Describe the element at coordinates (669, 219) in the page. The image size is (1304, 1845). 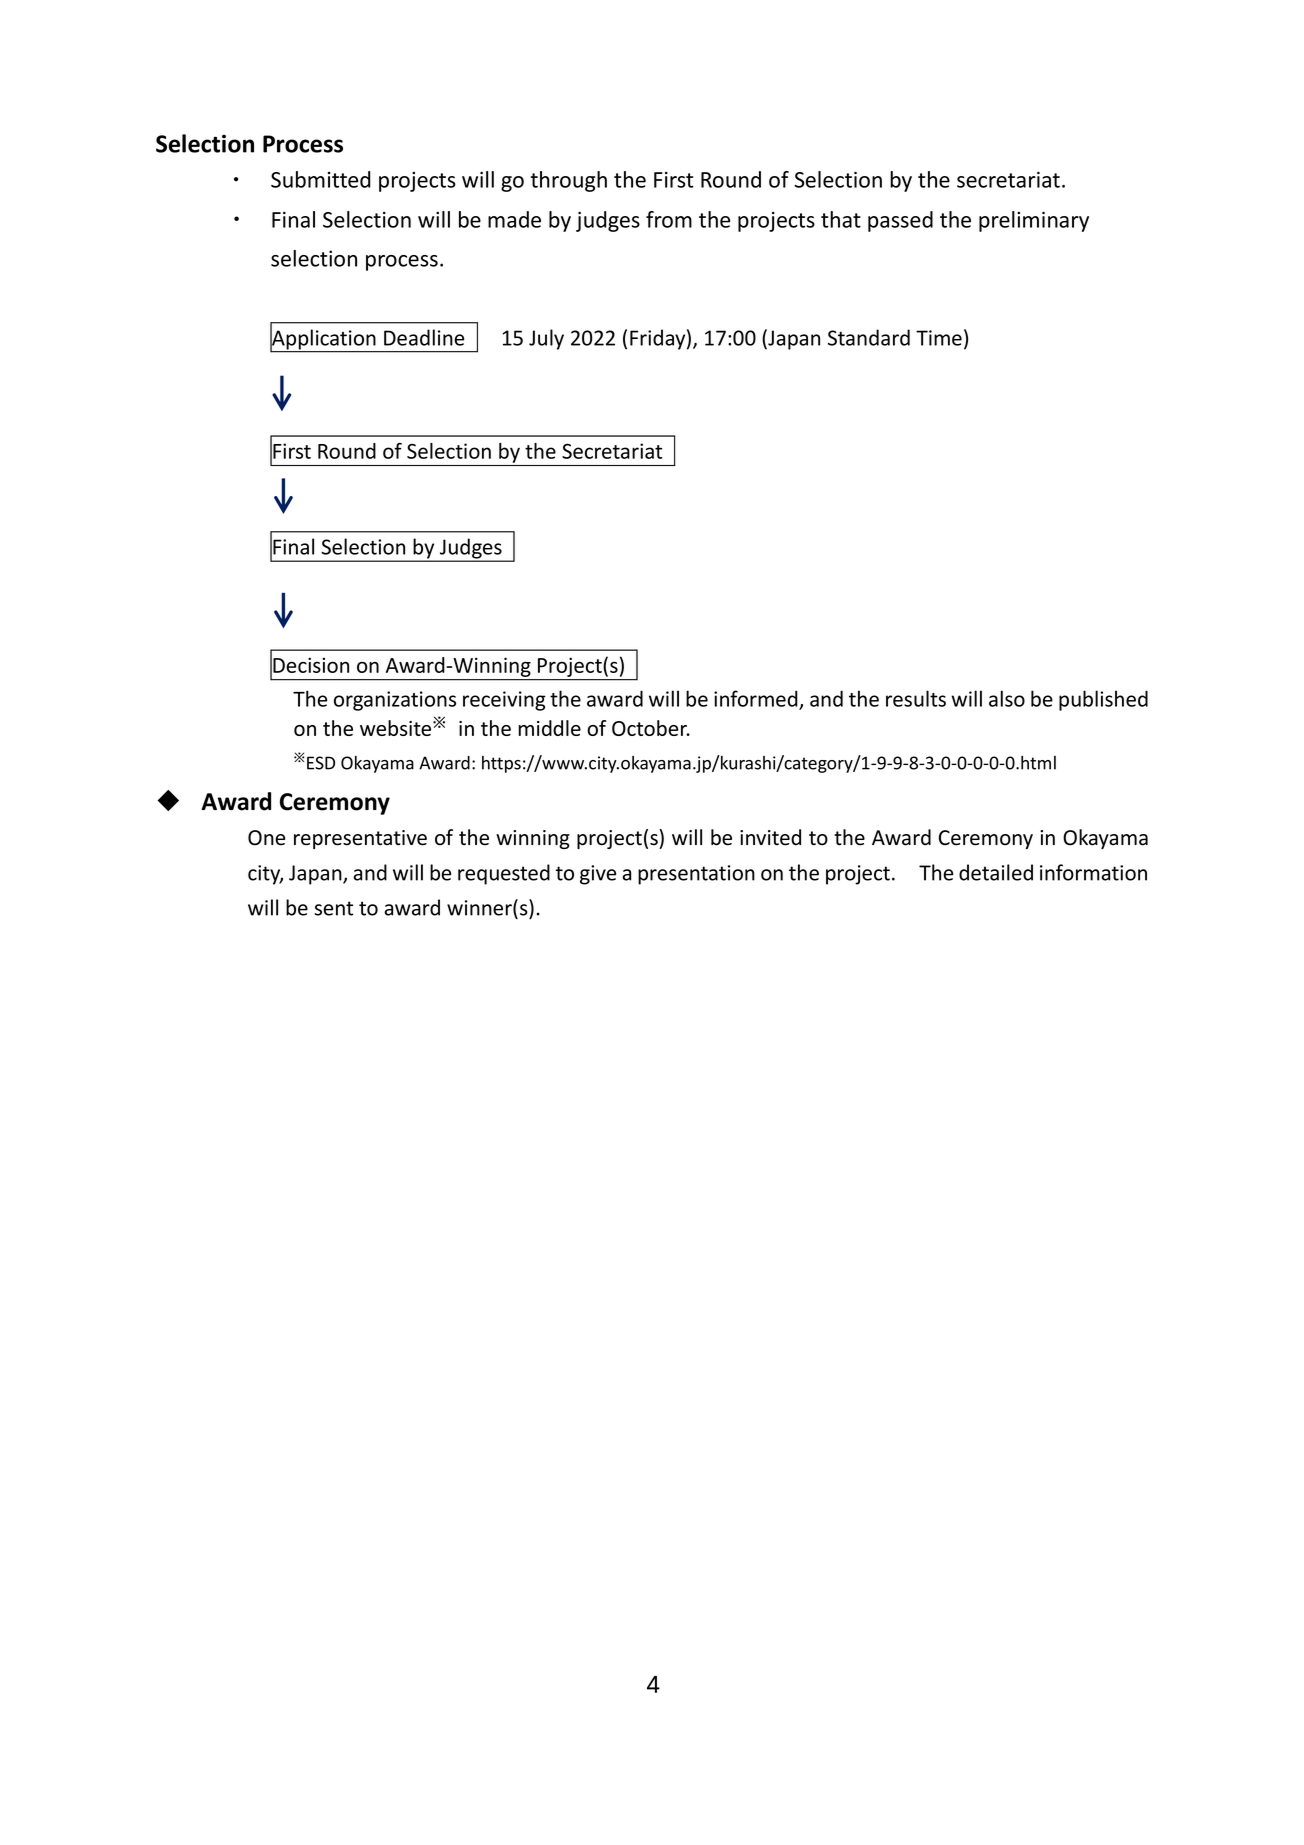
I see `from` at that location.
